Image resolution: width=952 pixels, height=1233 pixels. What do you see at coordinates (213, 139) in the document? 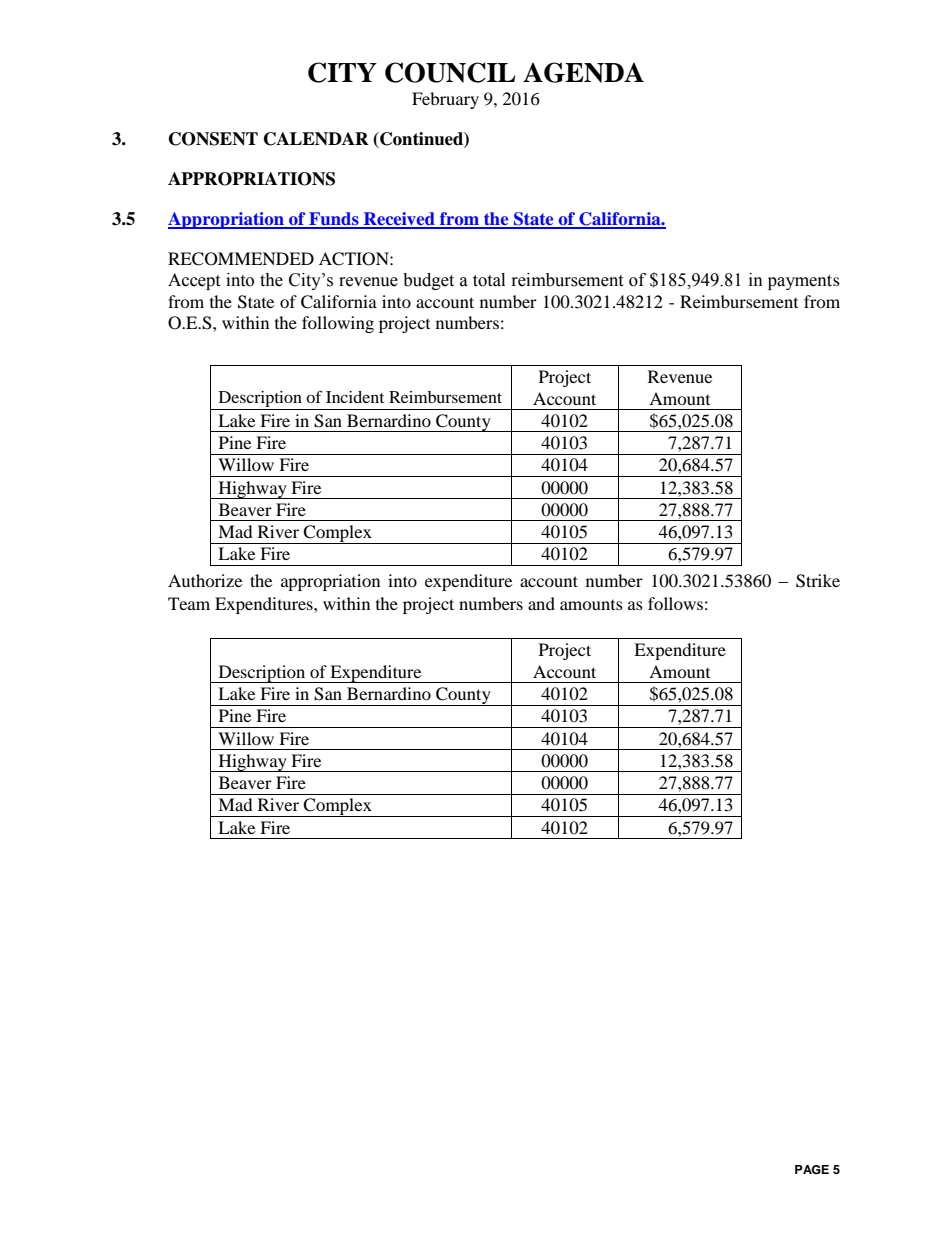
I see `CONSENT` at bounding box center [213, 139].
